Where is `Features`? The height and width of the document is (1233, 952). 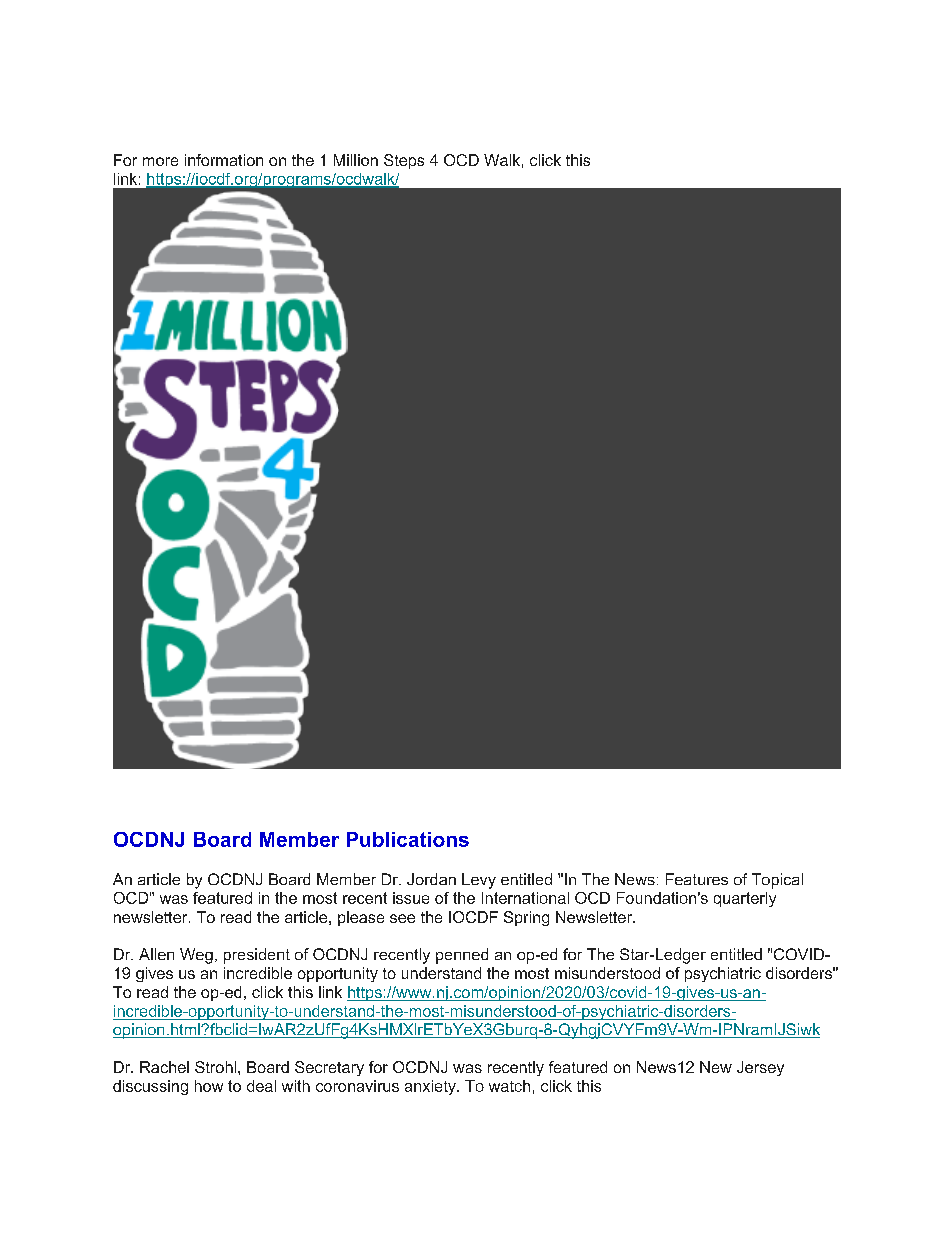 Features is located at coordinates (697, 879).
